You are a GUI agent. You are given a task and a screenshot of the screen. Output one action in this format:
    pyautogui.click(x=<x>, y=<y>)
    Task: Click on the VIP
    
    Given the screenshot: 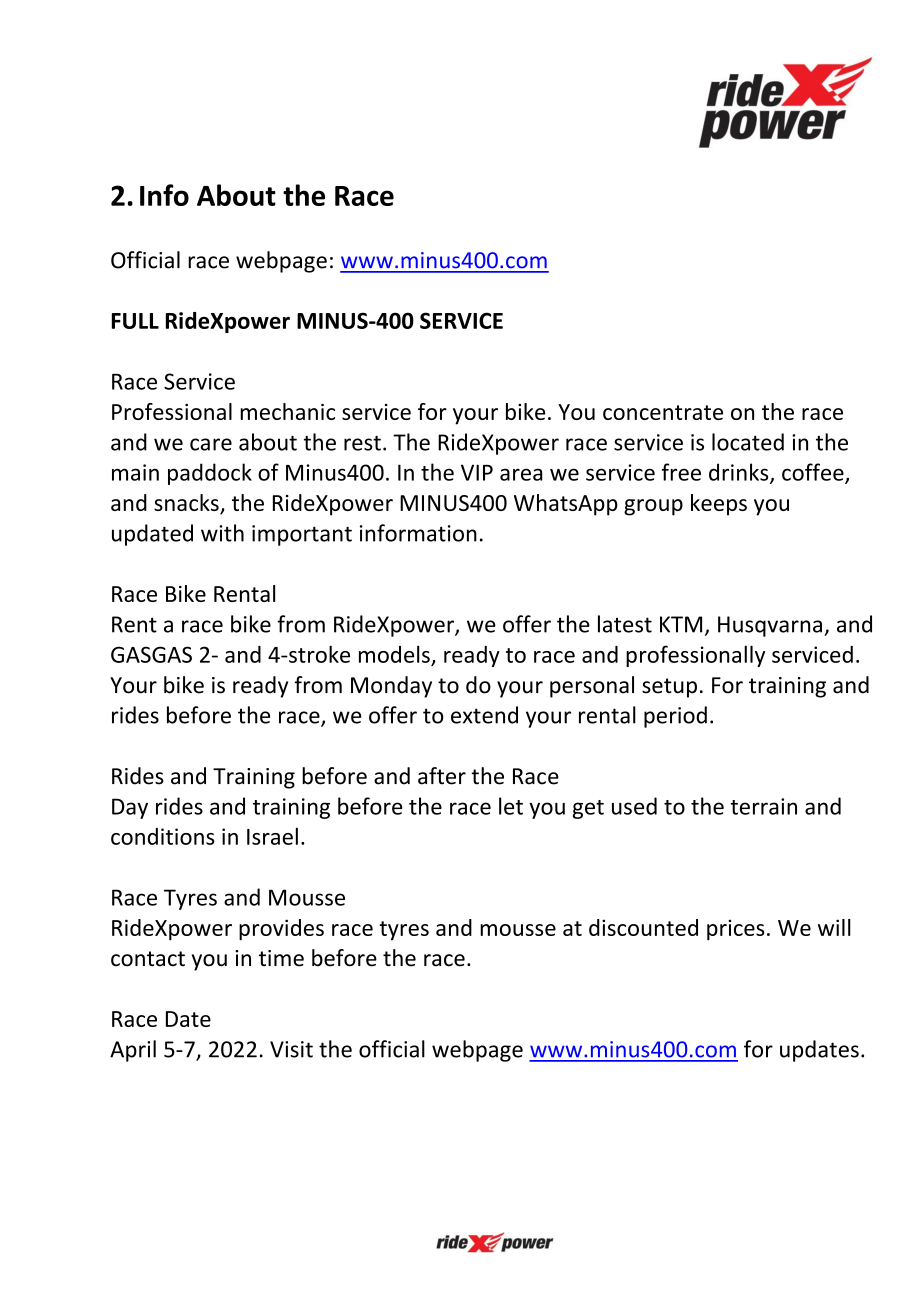 What is the action you would take?
    pyautogui.click(x=477, y=472)
